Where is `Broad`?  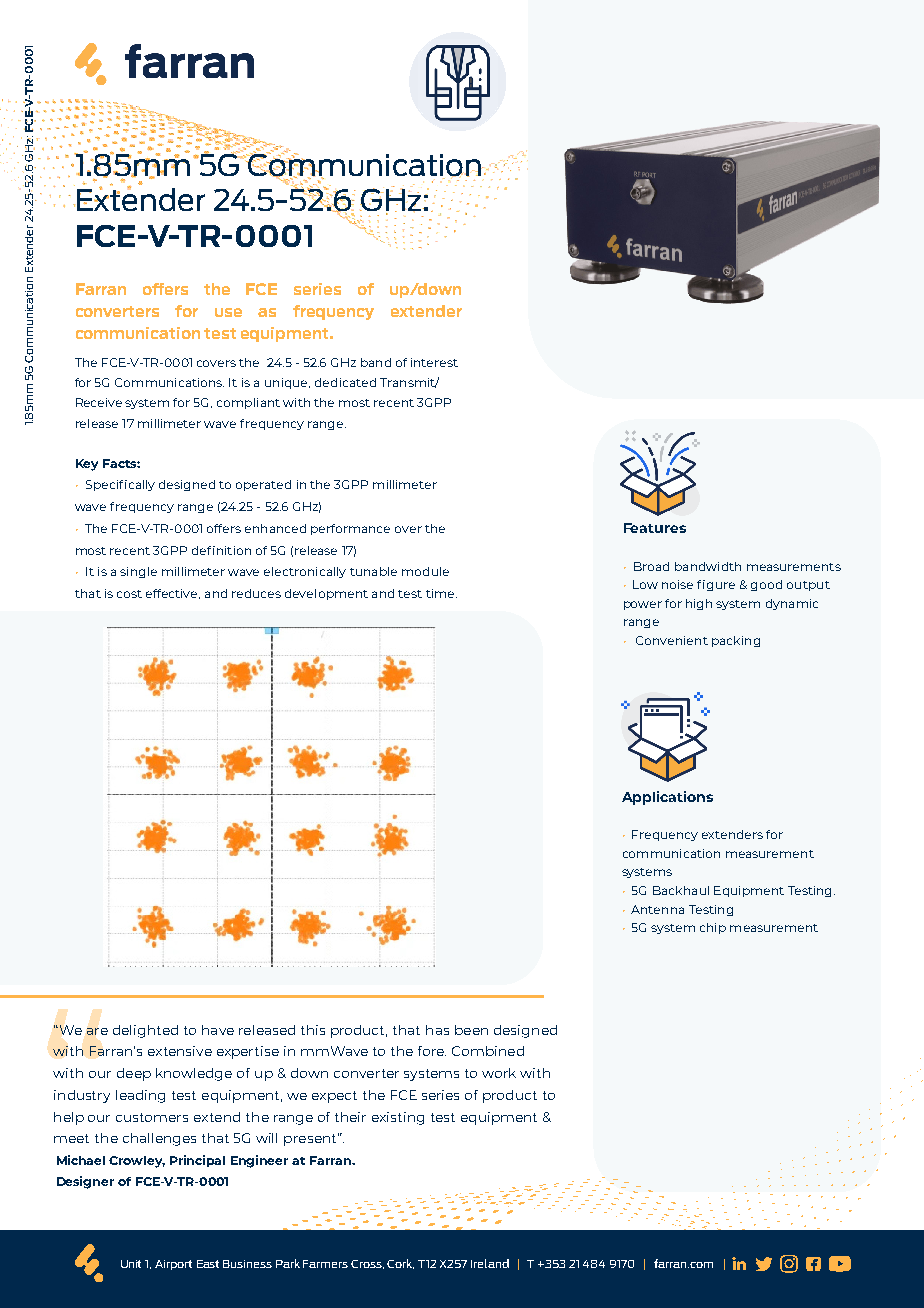 Broad is located at coordinates (651, 566).
